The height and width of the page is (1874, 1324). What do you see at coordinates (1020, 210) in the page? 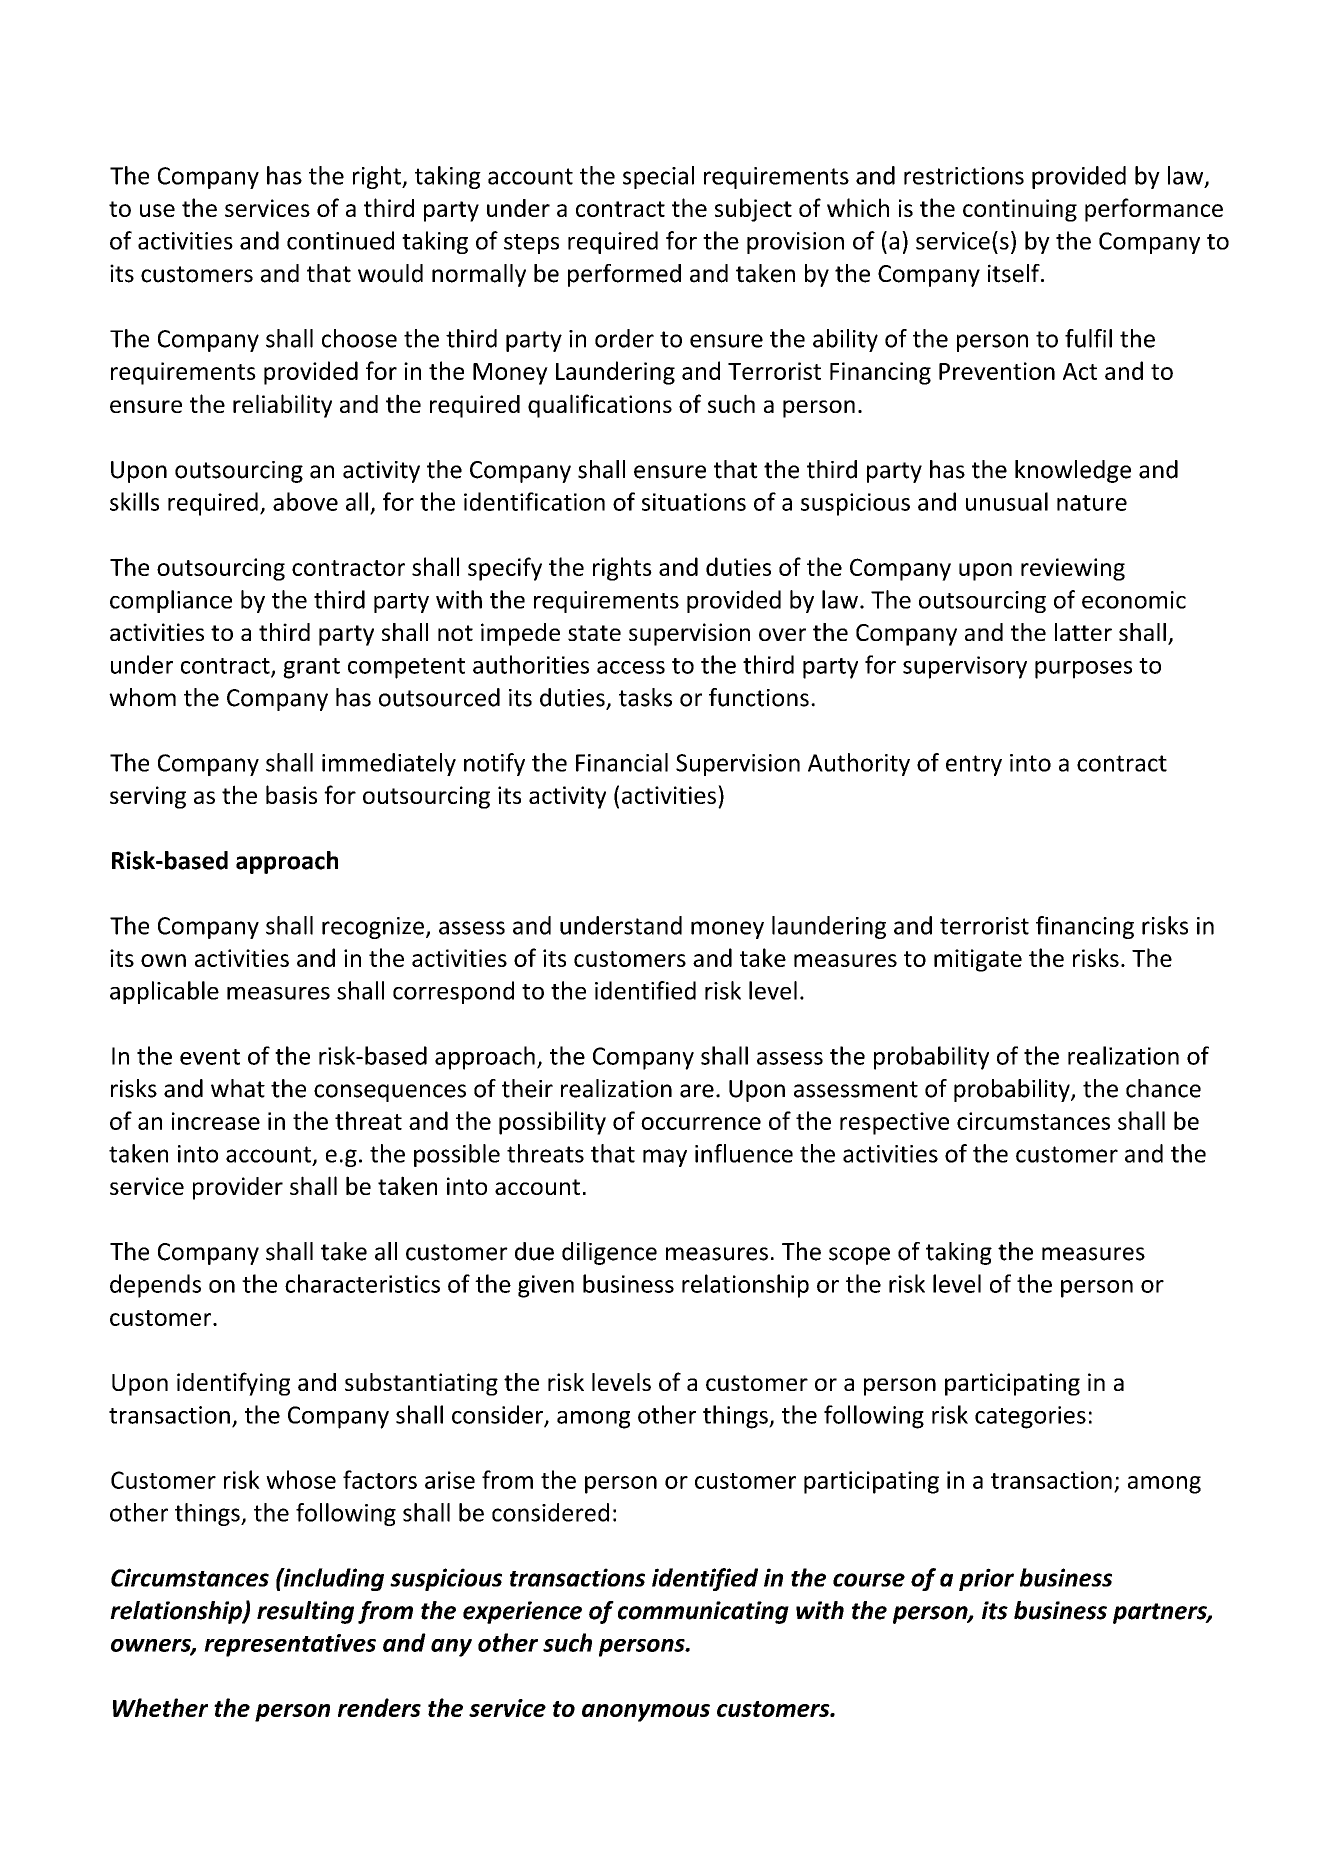
I see `continuing` at bounding box center [1020, 210].
